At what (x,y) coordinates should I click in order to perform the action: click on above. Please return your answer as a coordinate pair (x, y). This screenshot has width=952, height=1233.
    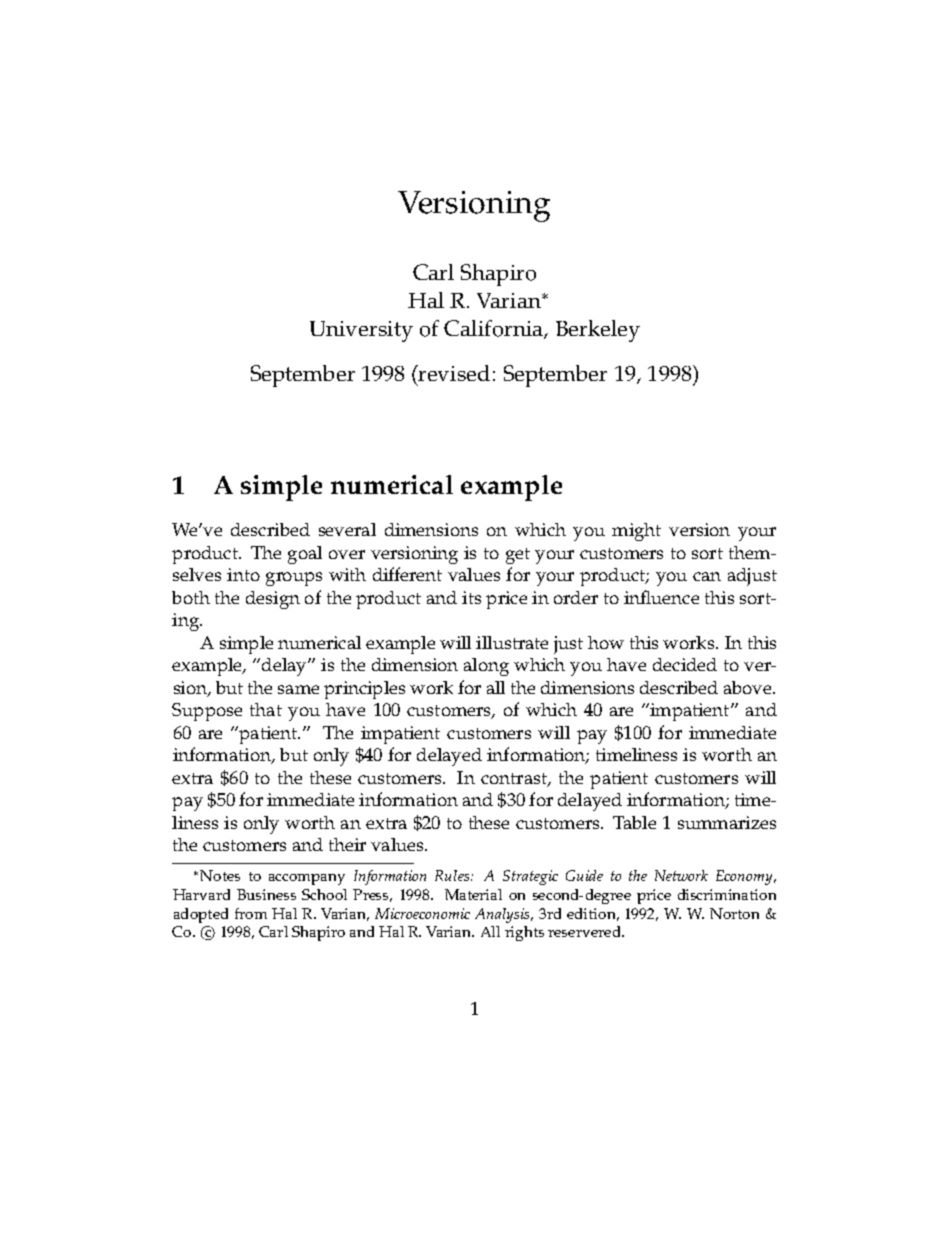
    Looking at the image, I should click on (749, 687).
